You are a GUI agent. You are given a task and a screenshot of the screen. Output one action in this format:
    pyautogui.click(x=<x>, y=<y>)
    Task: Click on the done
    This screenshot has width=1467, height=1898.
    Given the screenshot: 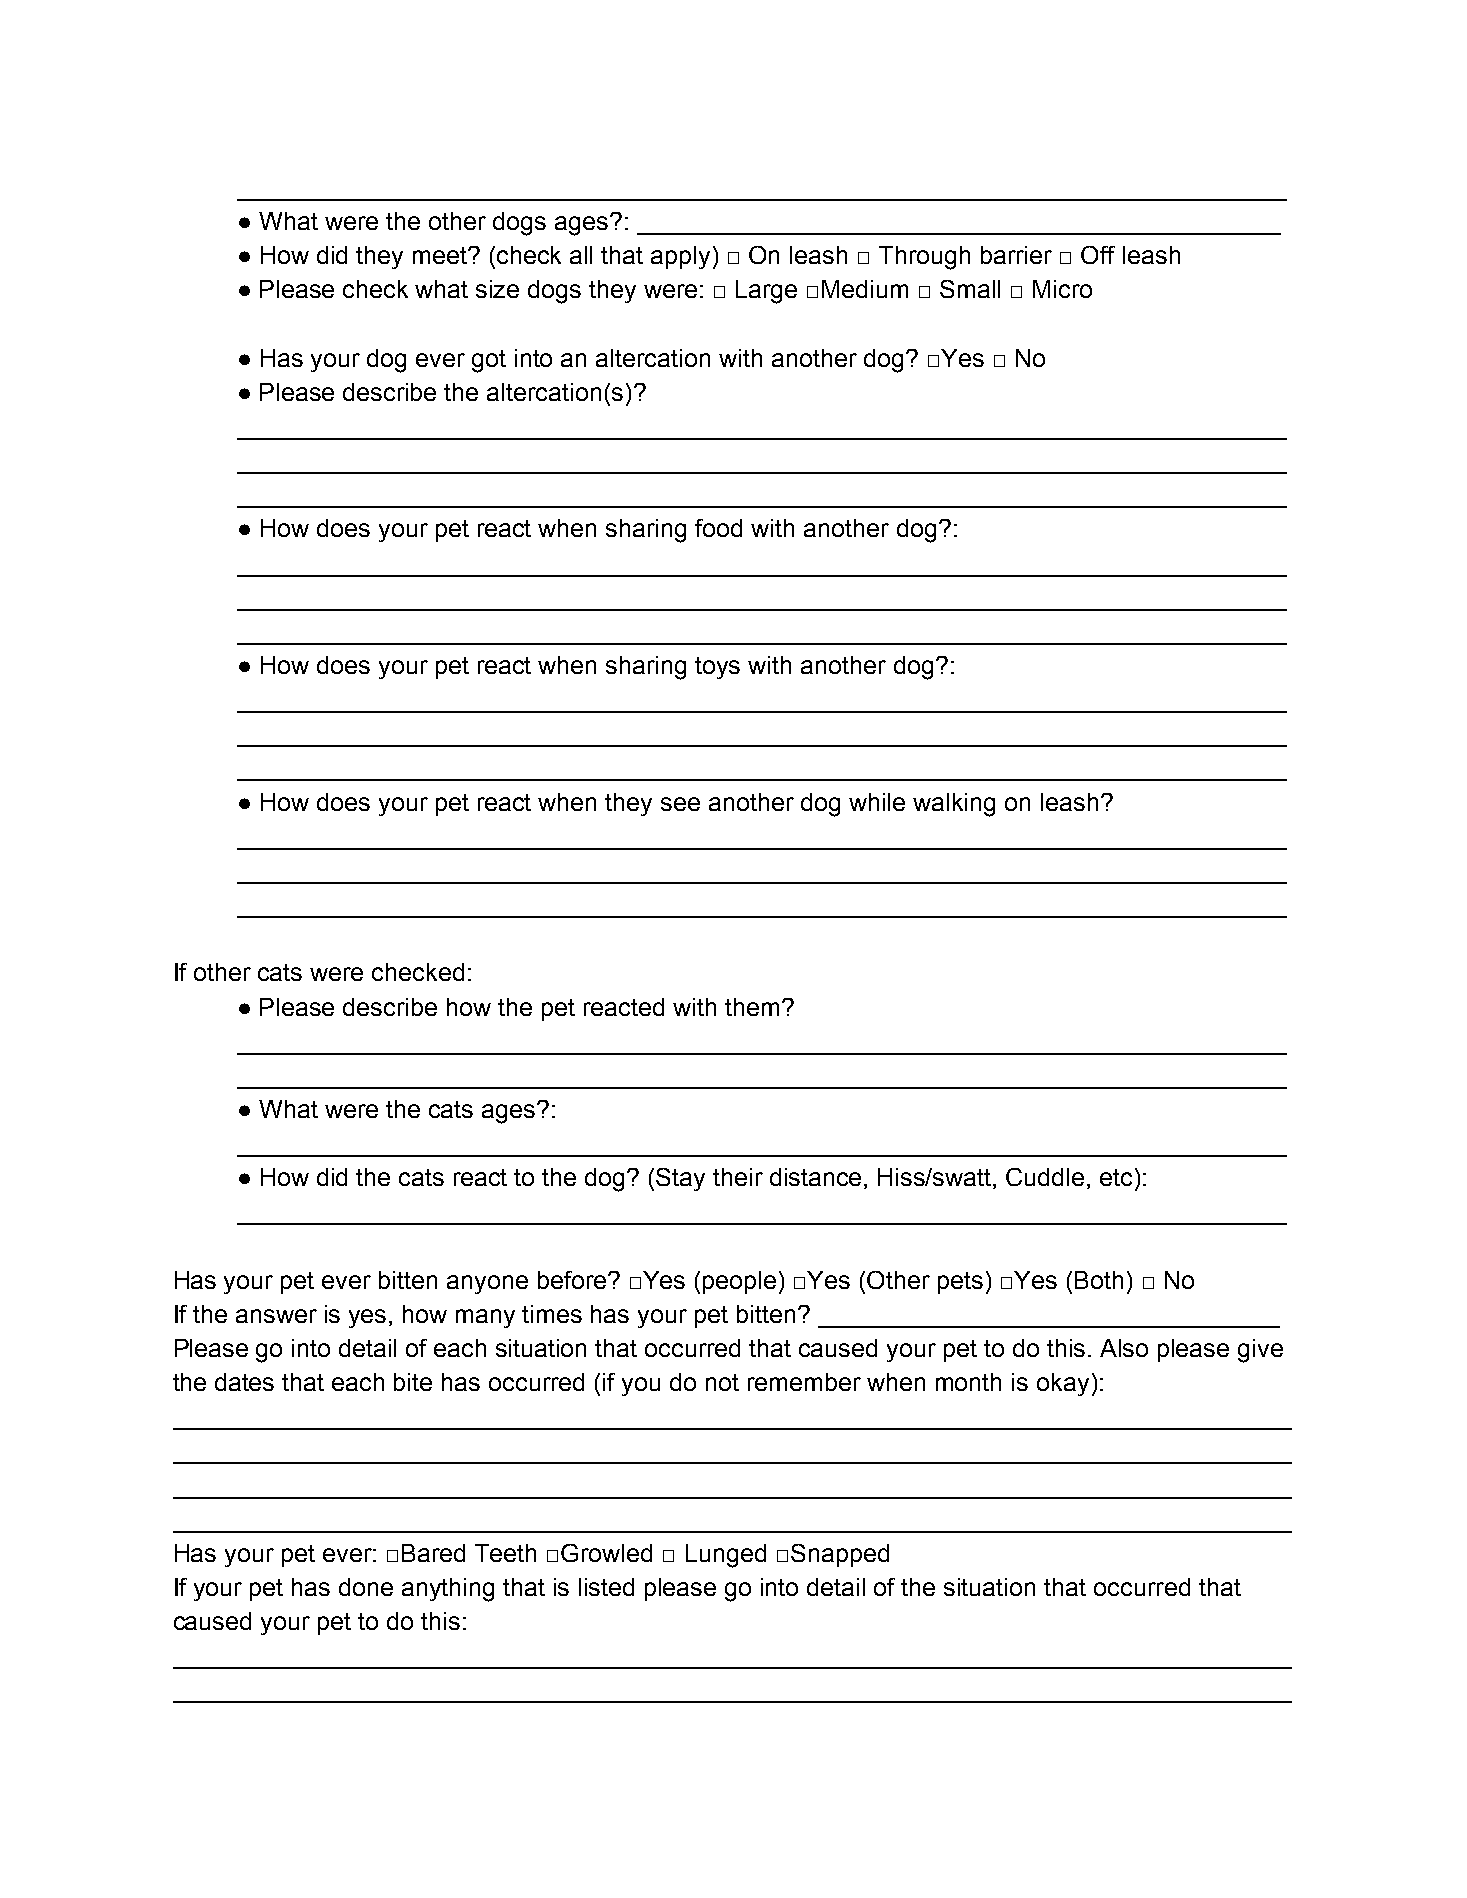 What is the action you would take?
    pyautogui.click(x=366, y=1587)
